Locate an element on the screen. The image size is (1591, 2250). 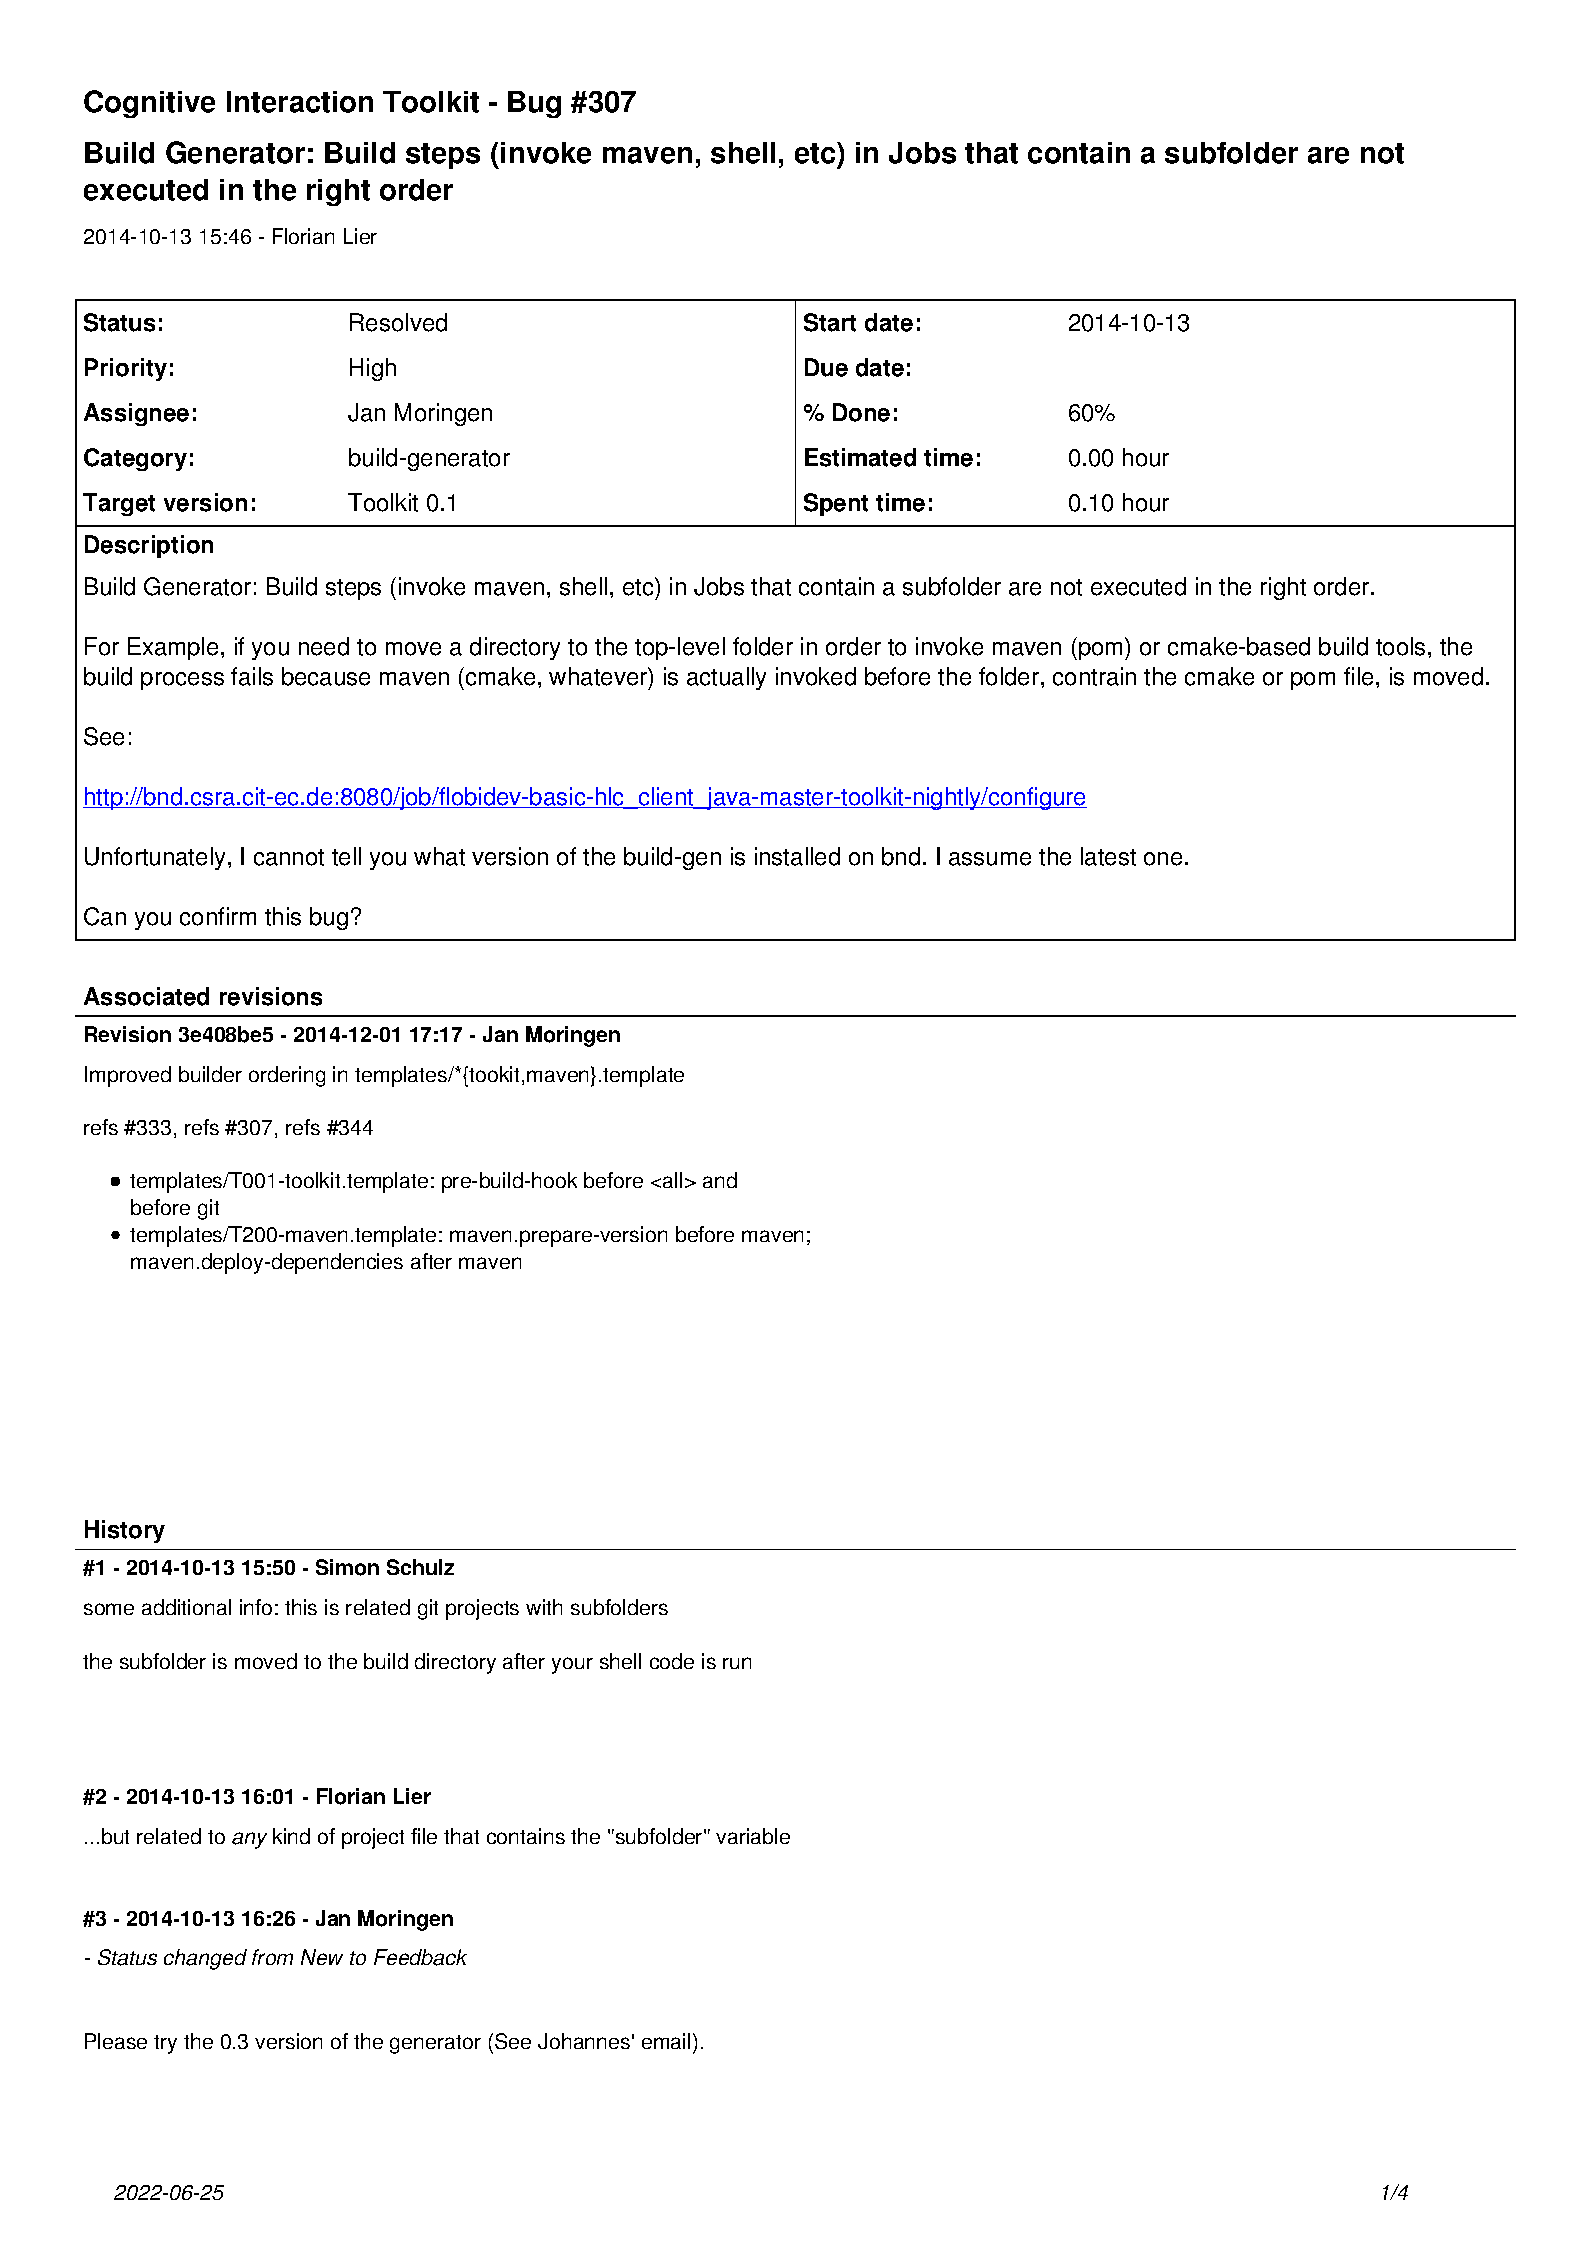
email is located at coordinates (666, 2041).
